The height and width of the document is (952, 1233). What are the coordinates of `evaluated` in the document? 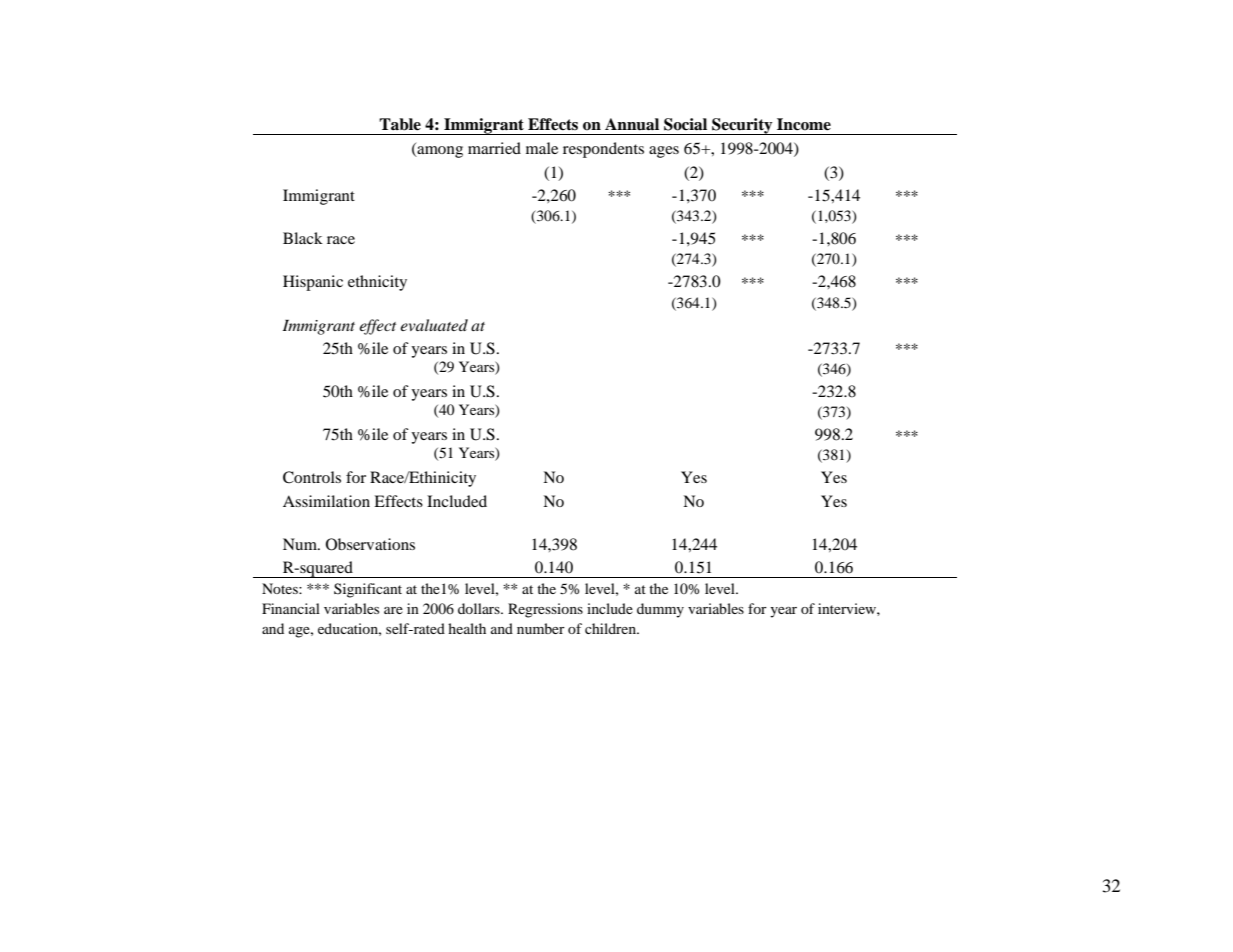 It's located at (434, 325).
